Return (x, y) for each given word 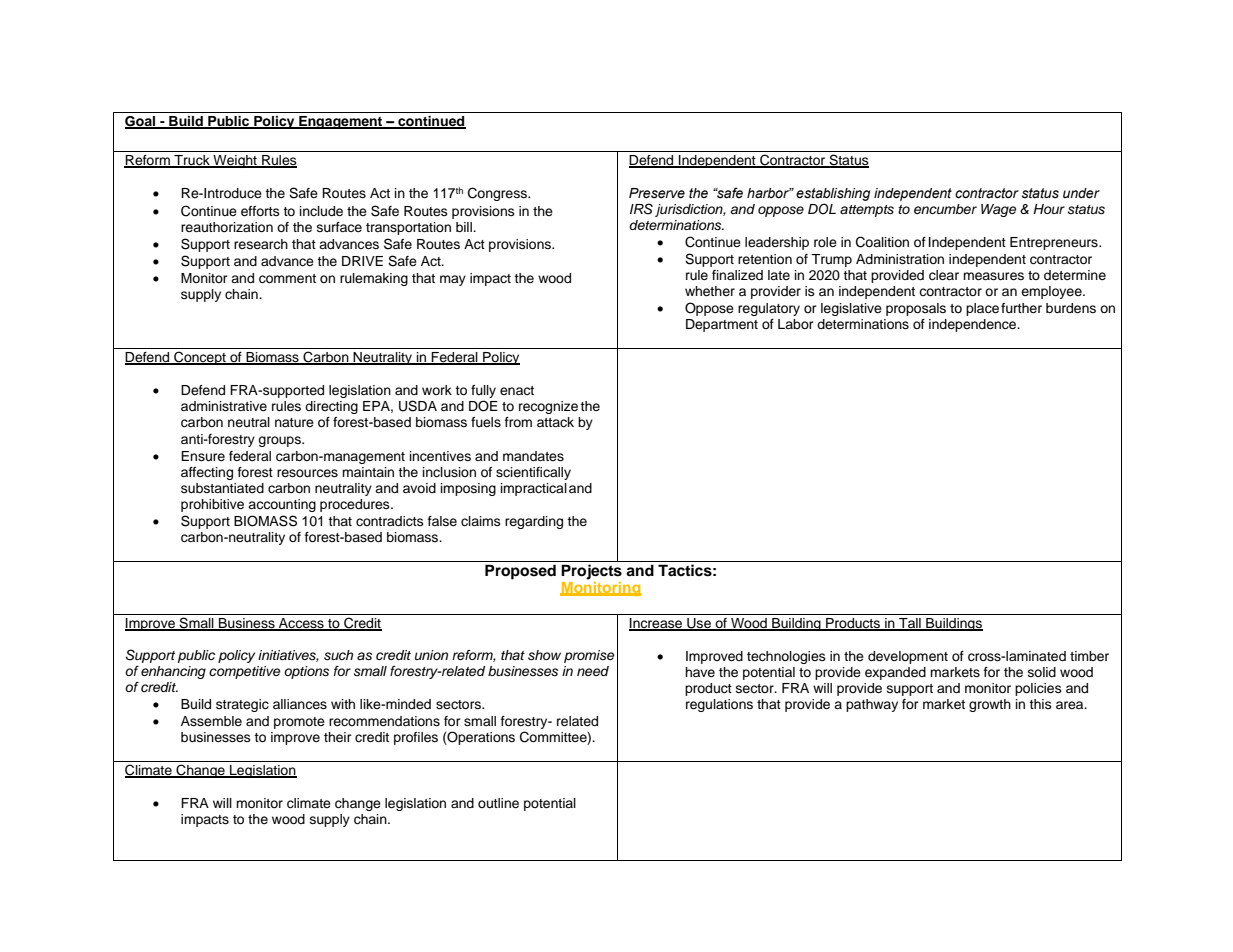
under (1081, 193)
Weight (235, 161)
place (982, 309)
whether (710, 291)
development (908, 657)
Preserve (657, 193)
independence (974, 325)
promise (589, 656)
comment (287, 279)
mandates (533, 456)
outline (498, 803)
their (338, 737)
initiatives (288, 656)
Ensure (203, 456)
